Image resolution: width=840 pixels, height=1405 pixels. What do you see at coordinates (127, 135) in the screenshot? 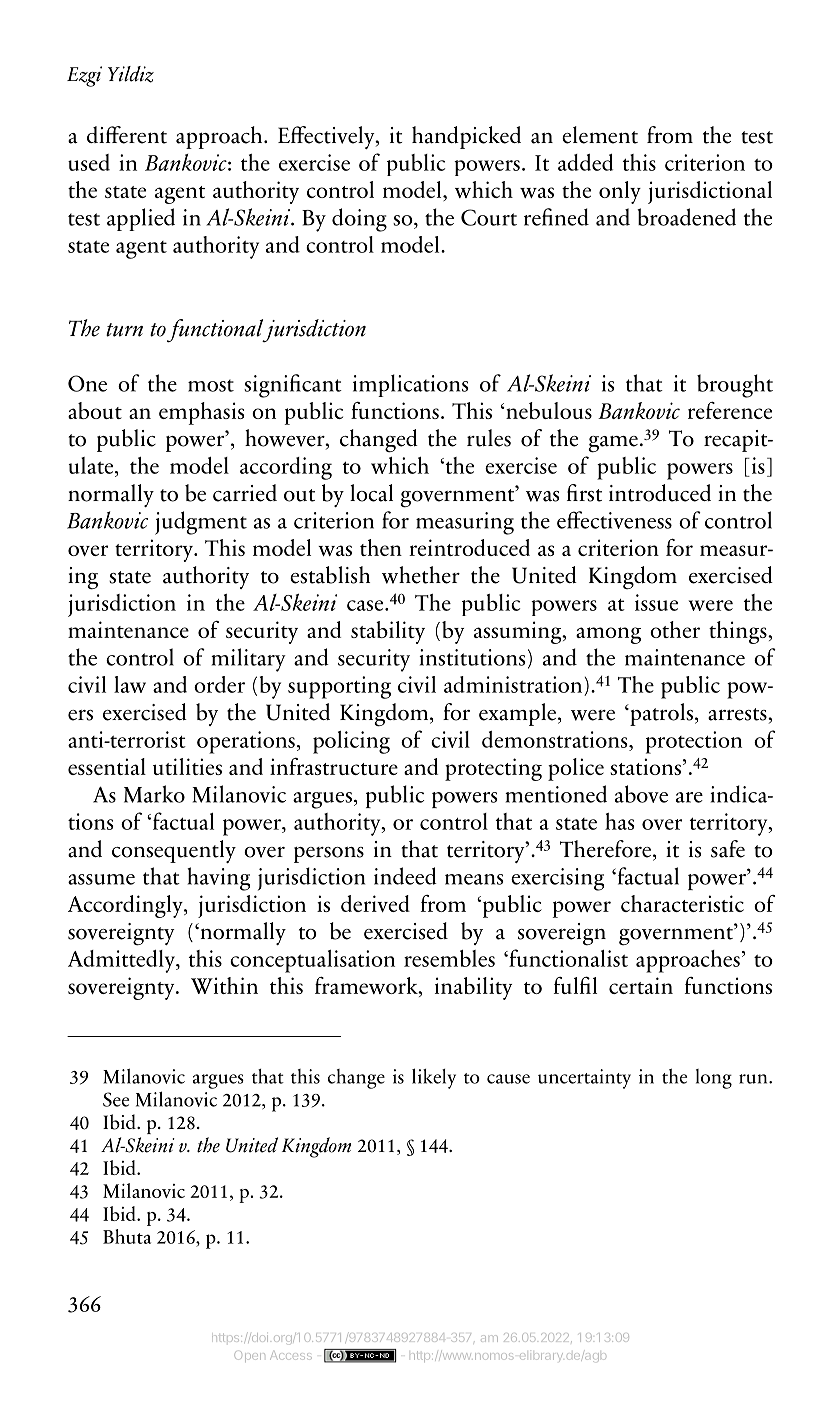
I see `different` at bounding box center [127, 135].
